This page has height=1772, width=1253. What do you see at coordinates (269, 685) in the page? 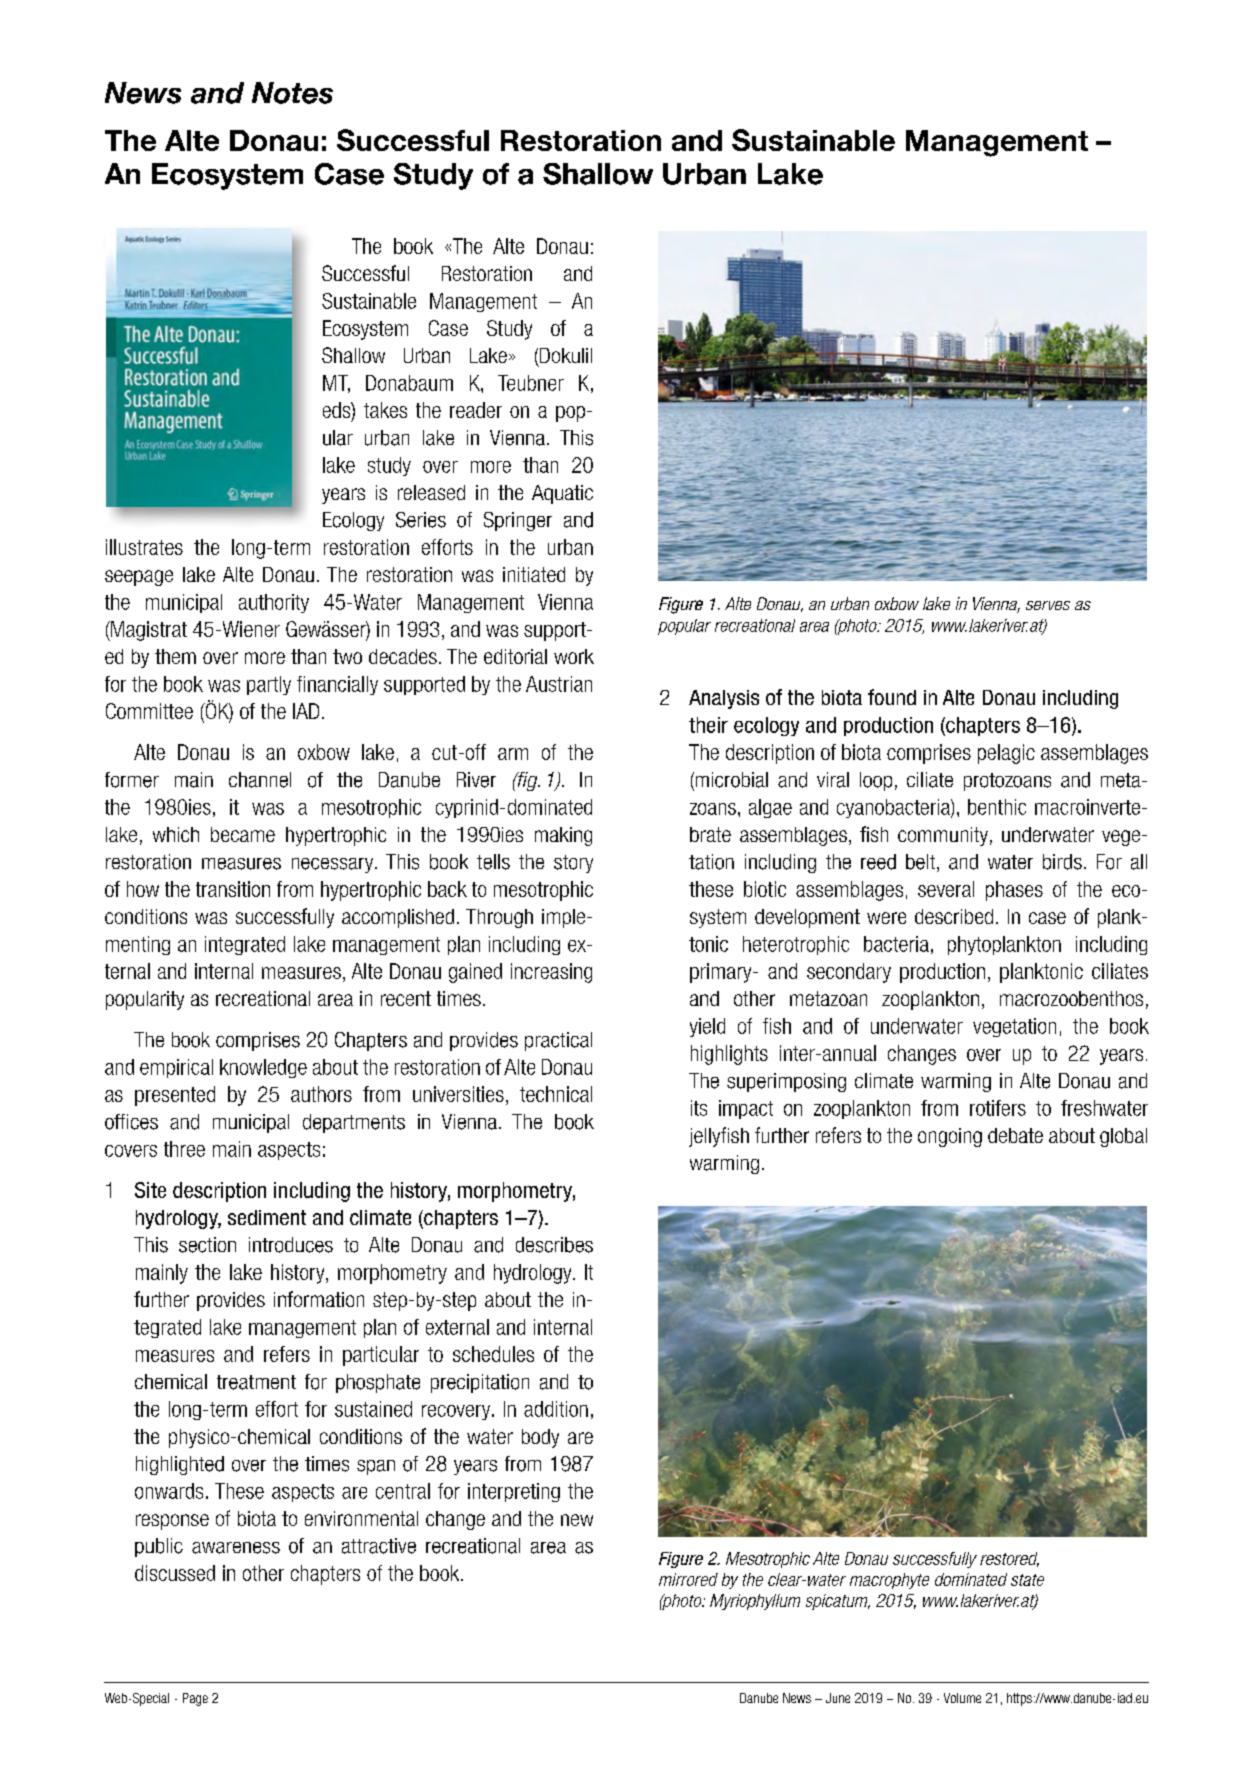
I see `partly` at bounding box center [269, 685].
